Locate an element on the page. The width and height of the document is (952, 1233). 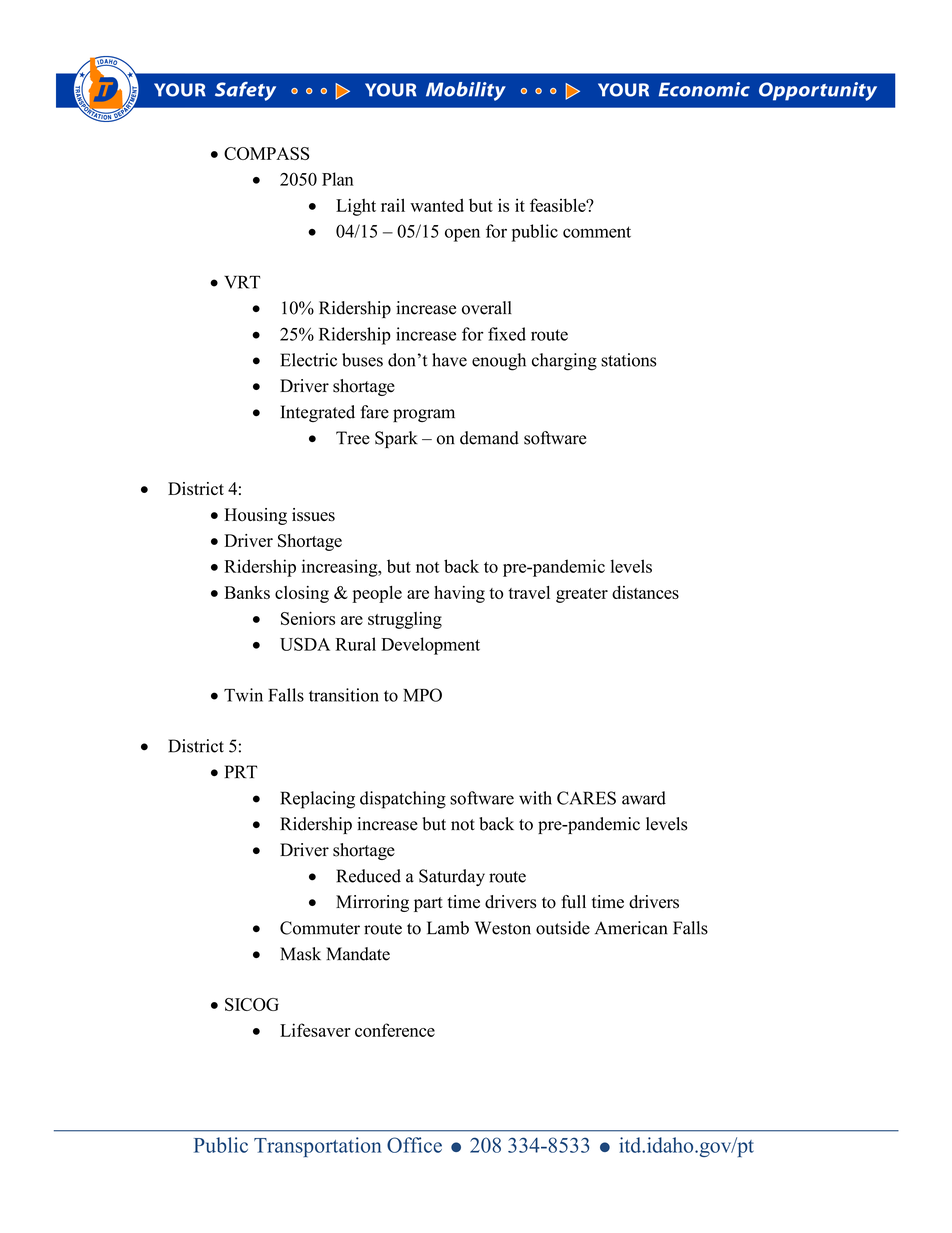
Transportation is located at coordinates (318, 1147).
